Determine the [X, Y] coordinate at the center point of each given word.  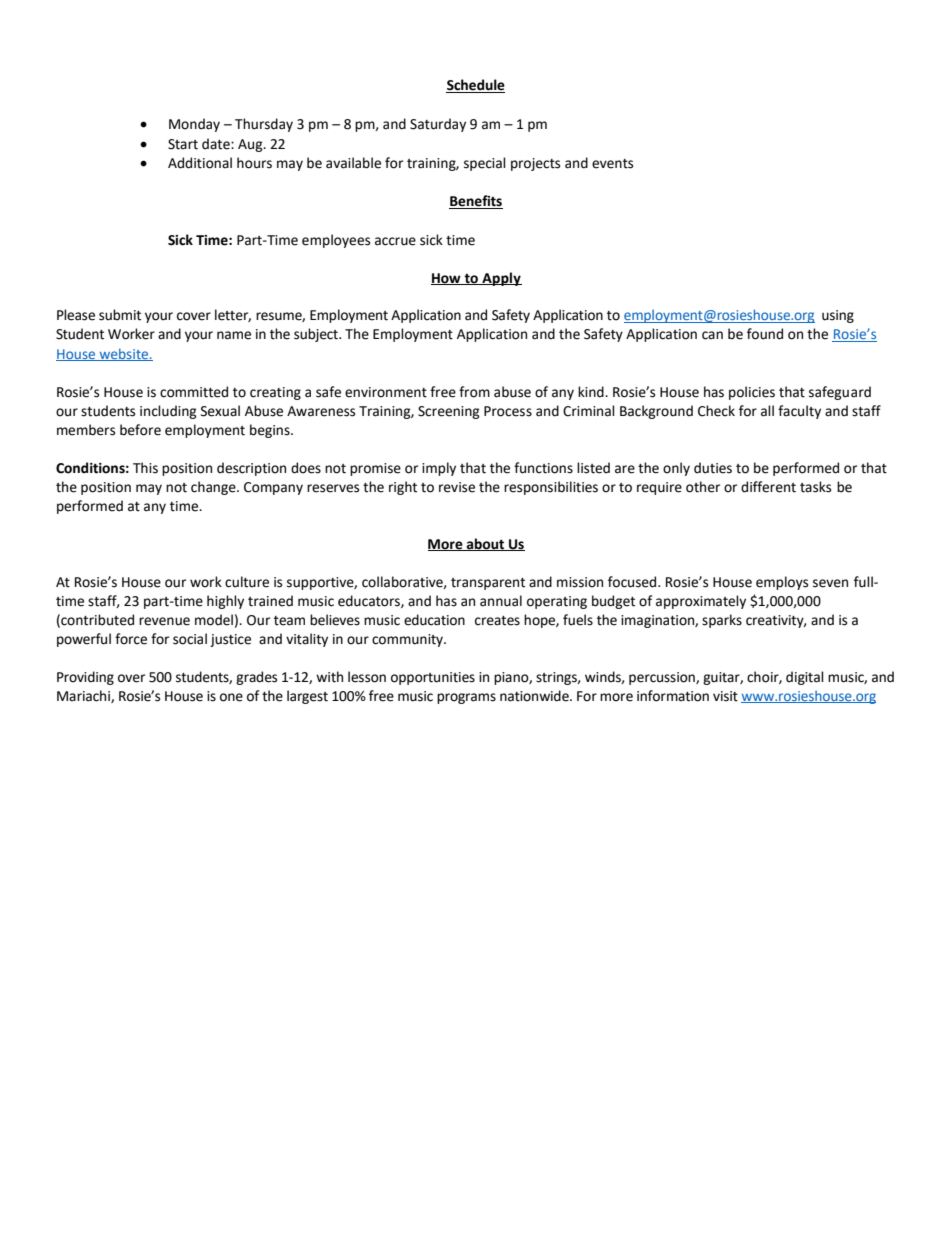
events [612, 164]
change [214, 488]
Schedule [476, 85]
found [765, 334]
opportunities [433, 678]
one [231, 697]
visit [725, 696]
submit [120, 315]
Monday [194, 125]
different [768, 487]
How [447, 279]
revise [457, 487]
